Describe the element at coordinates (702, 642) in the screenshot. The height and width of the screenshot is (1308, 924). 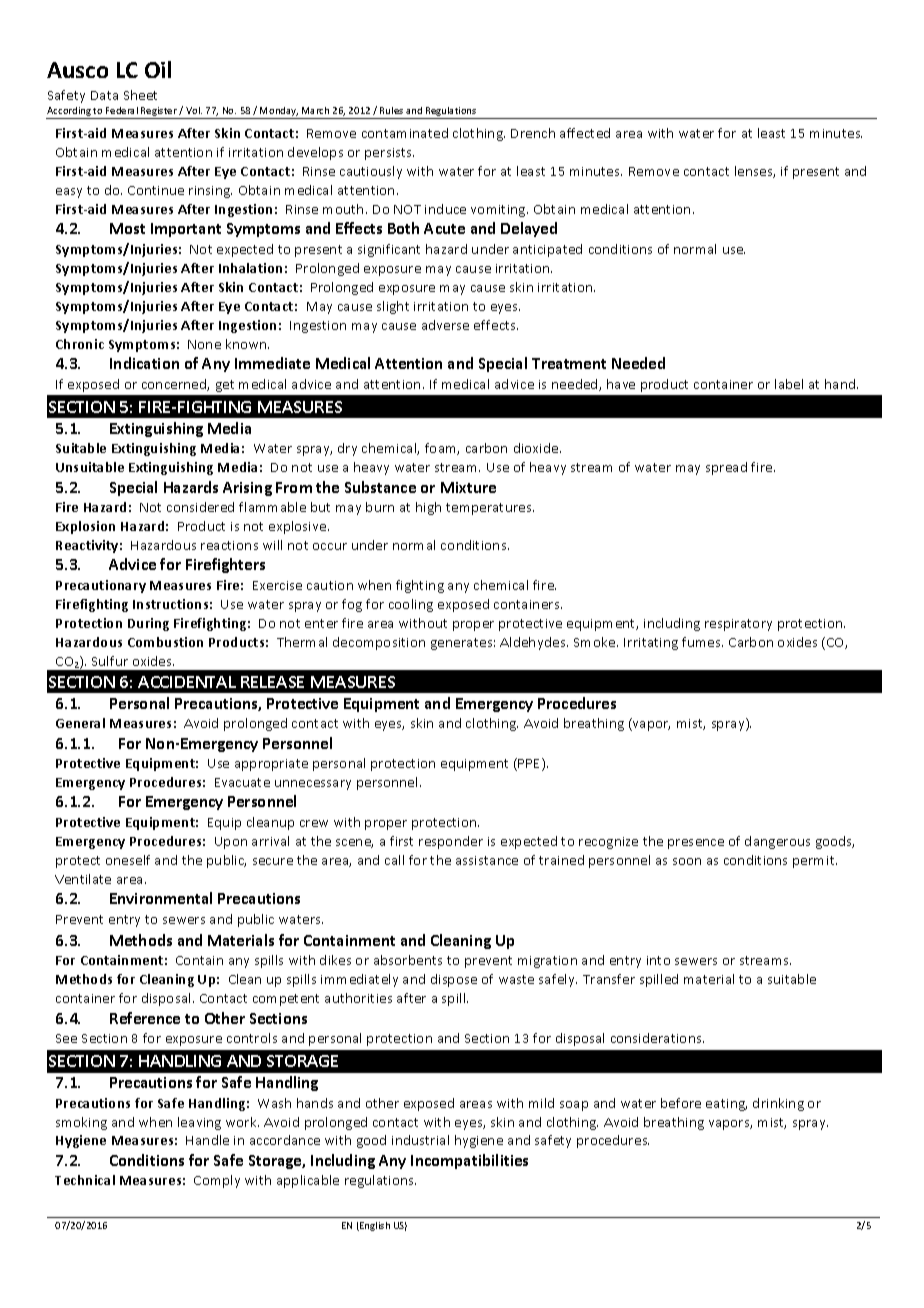
I see `fumes` at that location.
